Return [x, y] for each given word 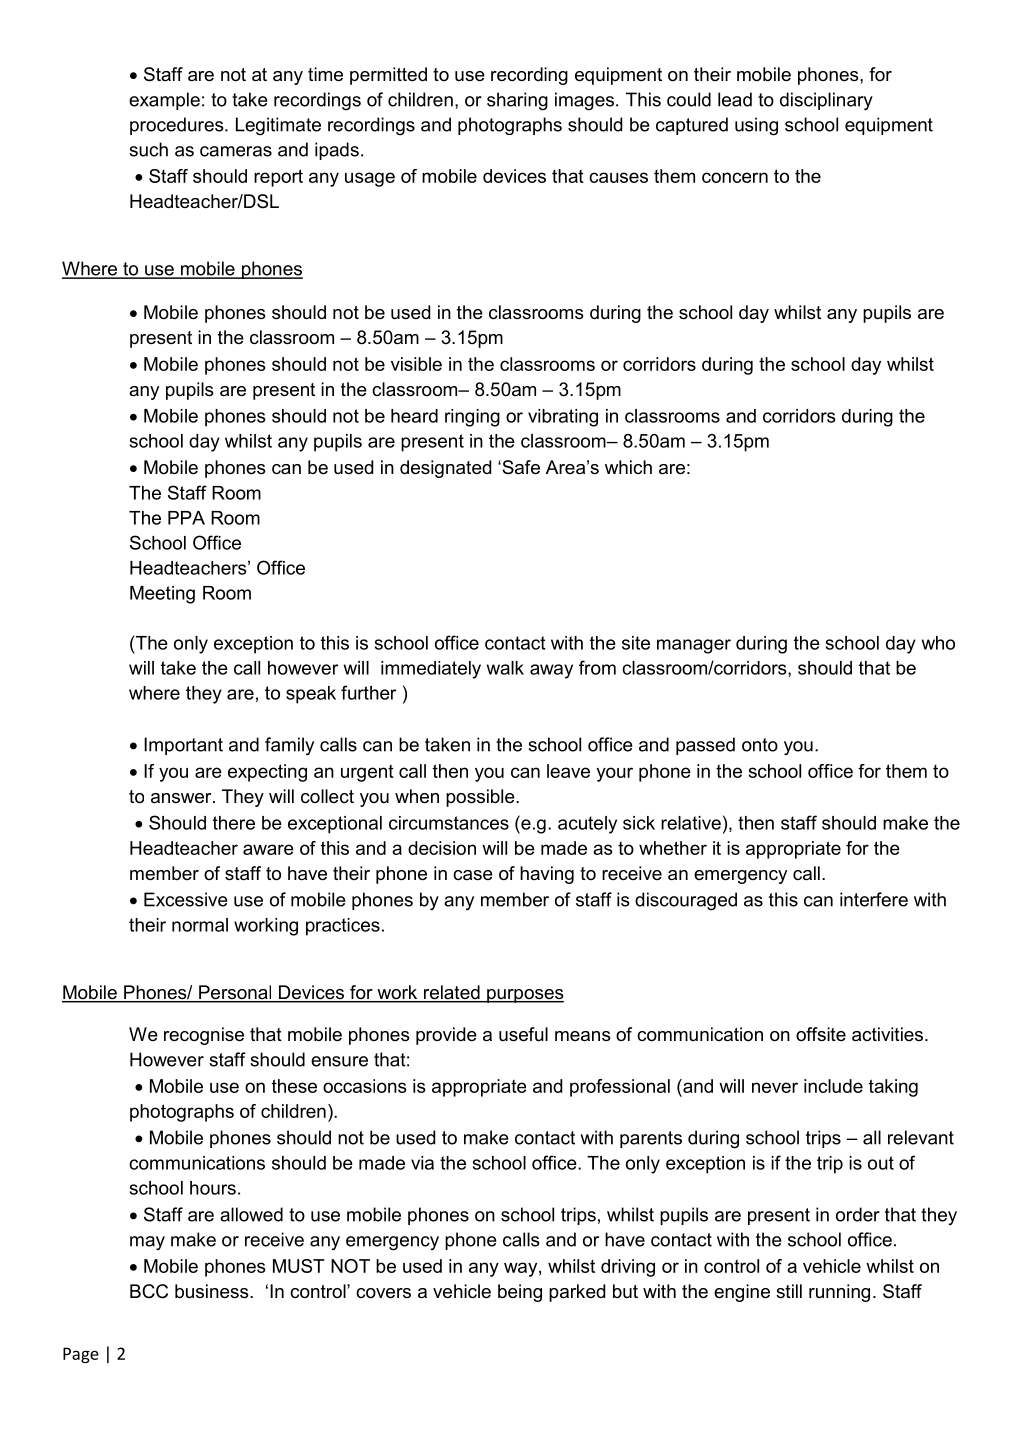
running [839, 1293]
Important [183, 746]
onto [760, 745]
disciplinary [826, 101]
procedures [178, 126]
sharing [517, 101]
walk [505, 668]
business [213, 1291]
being [520, 1293]
